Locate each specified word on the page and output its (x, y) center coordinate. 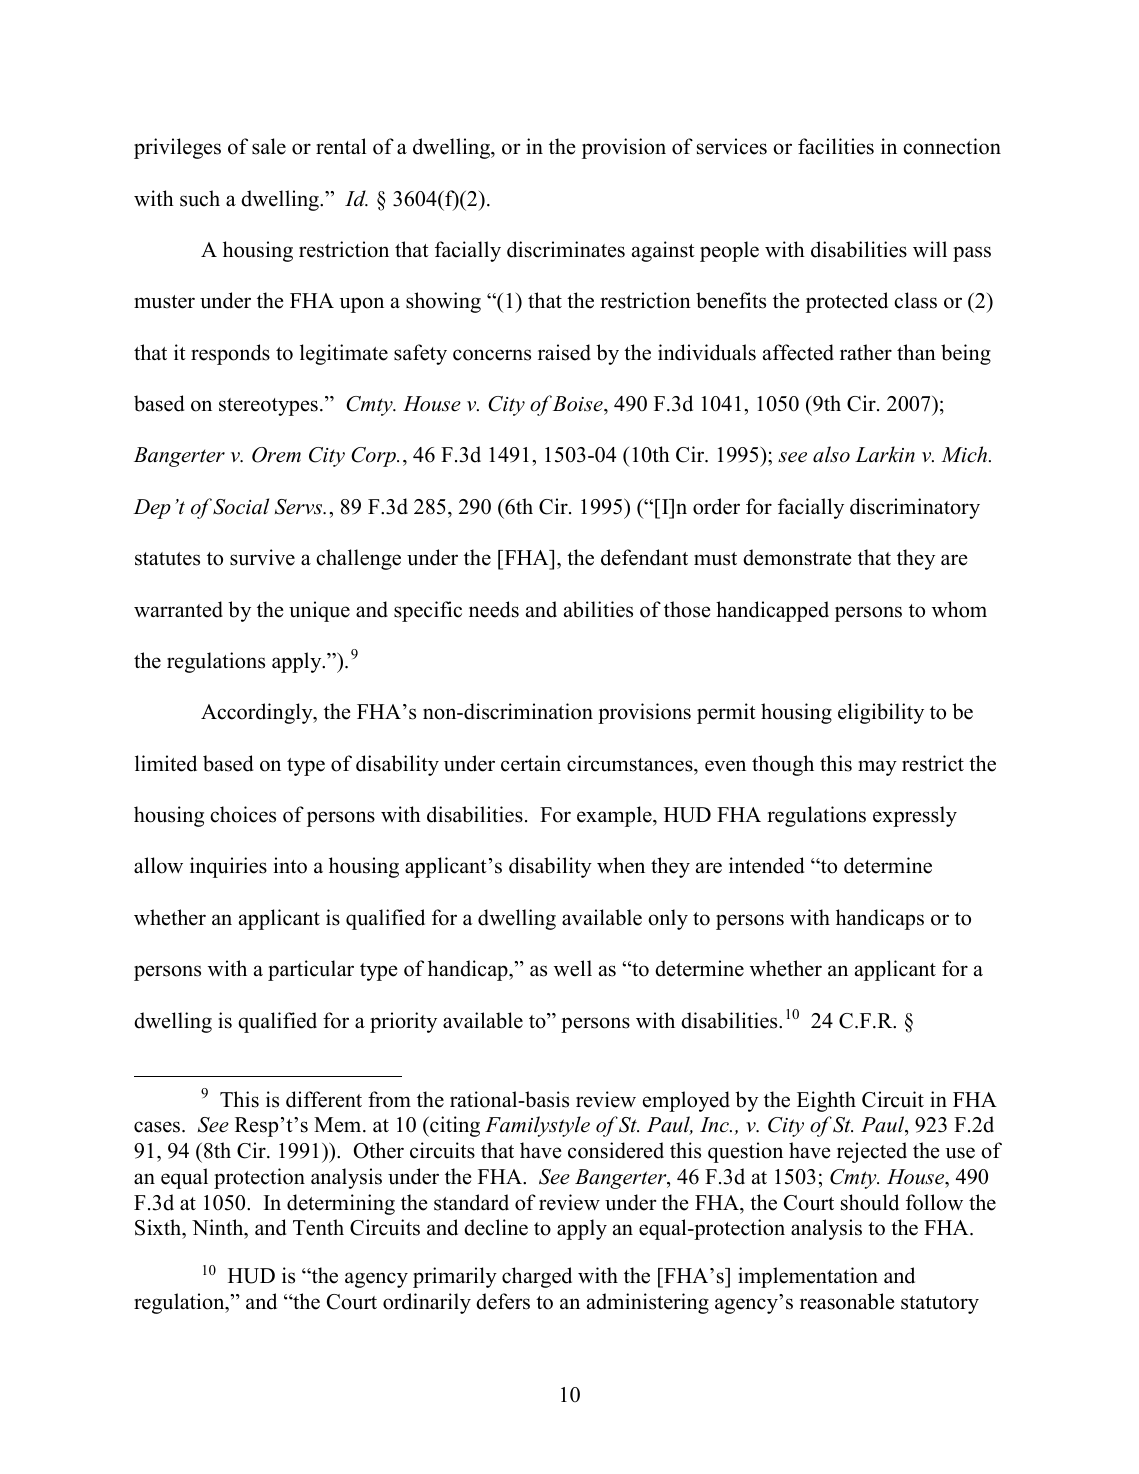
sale (269, 146)
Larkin (885, 454)
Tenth (318, 1227)
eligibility (881, 713)
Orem (276, 455)
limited (166, 763)
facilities (836, 146)
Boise (579, 404)
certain (531, 763)
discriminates (566, 249)
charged (537, 1277)
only (668, 919)
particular (311, 970)
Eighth (826, 1101)
